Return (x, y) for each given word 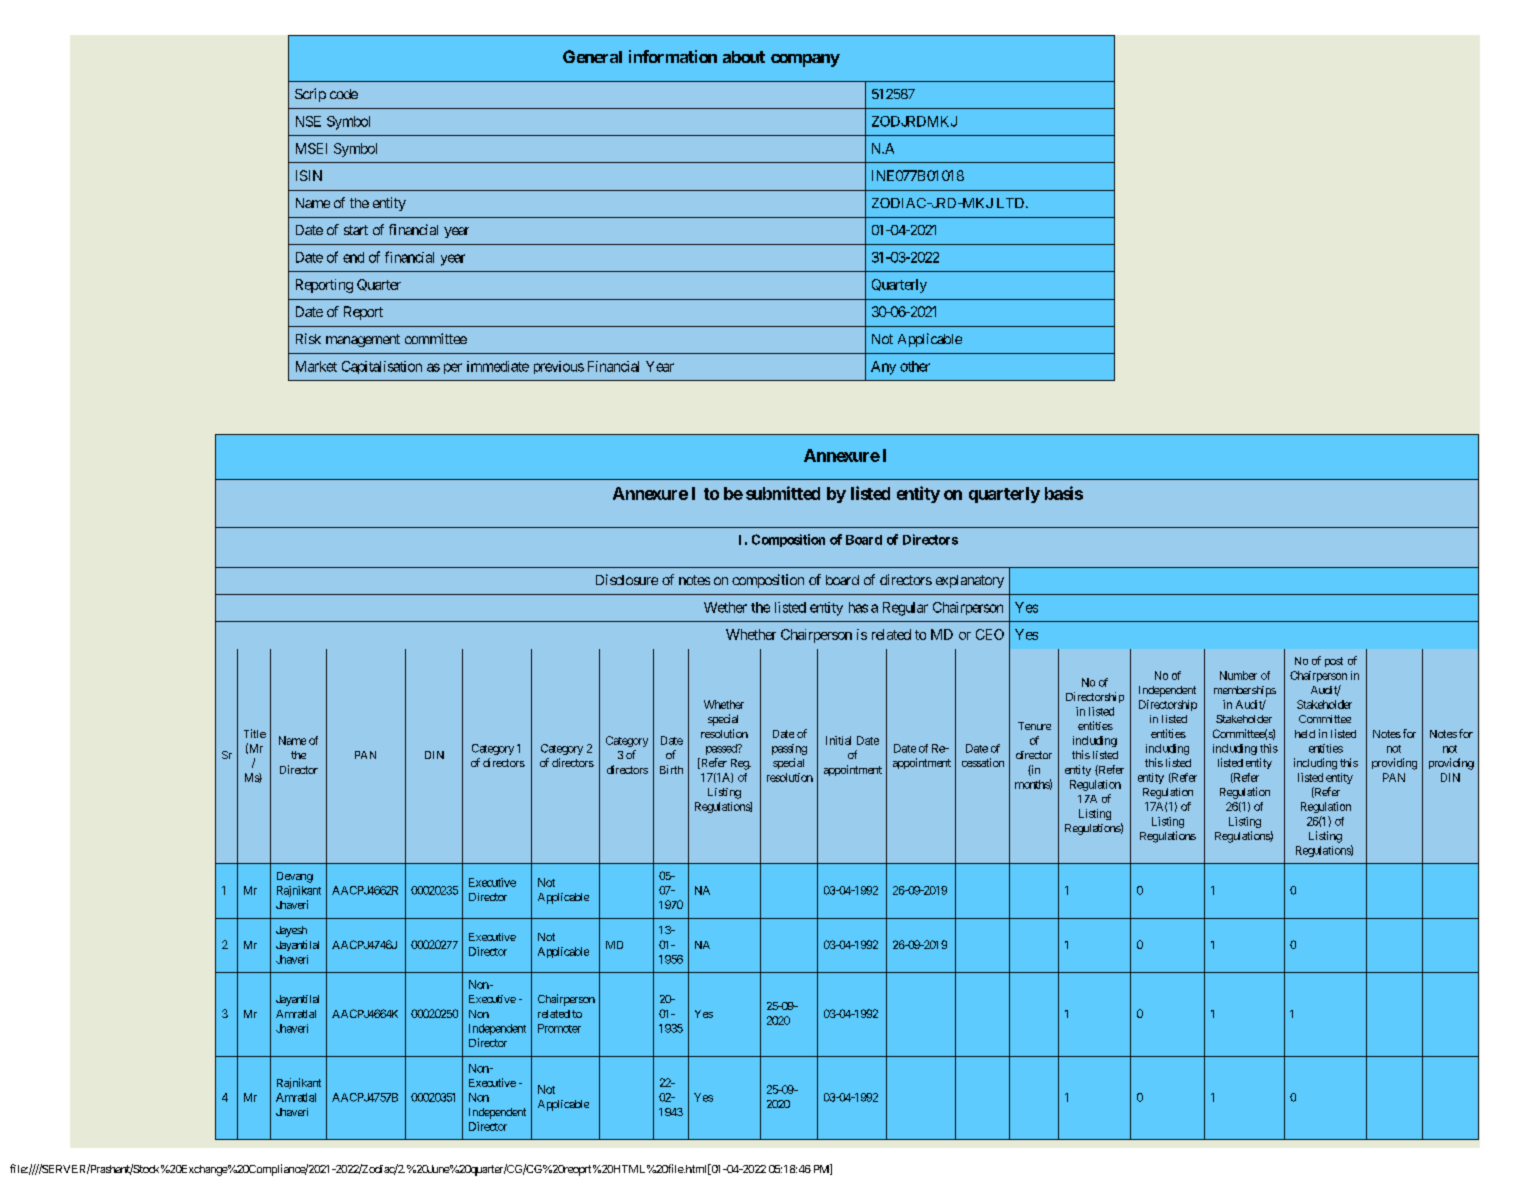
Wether (725, 607)
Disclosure (627, 579)
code (344, 94)
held (1305, 734)
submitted (783, 493)
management (363, 340)
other (915, 366)
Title (255, 733)
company (805, 60)
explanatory (970, 581)
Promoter (559, 1028)
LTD (1010, 203)
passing (789, 749)
